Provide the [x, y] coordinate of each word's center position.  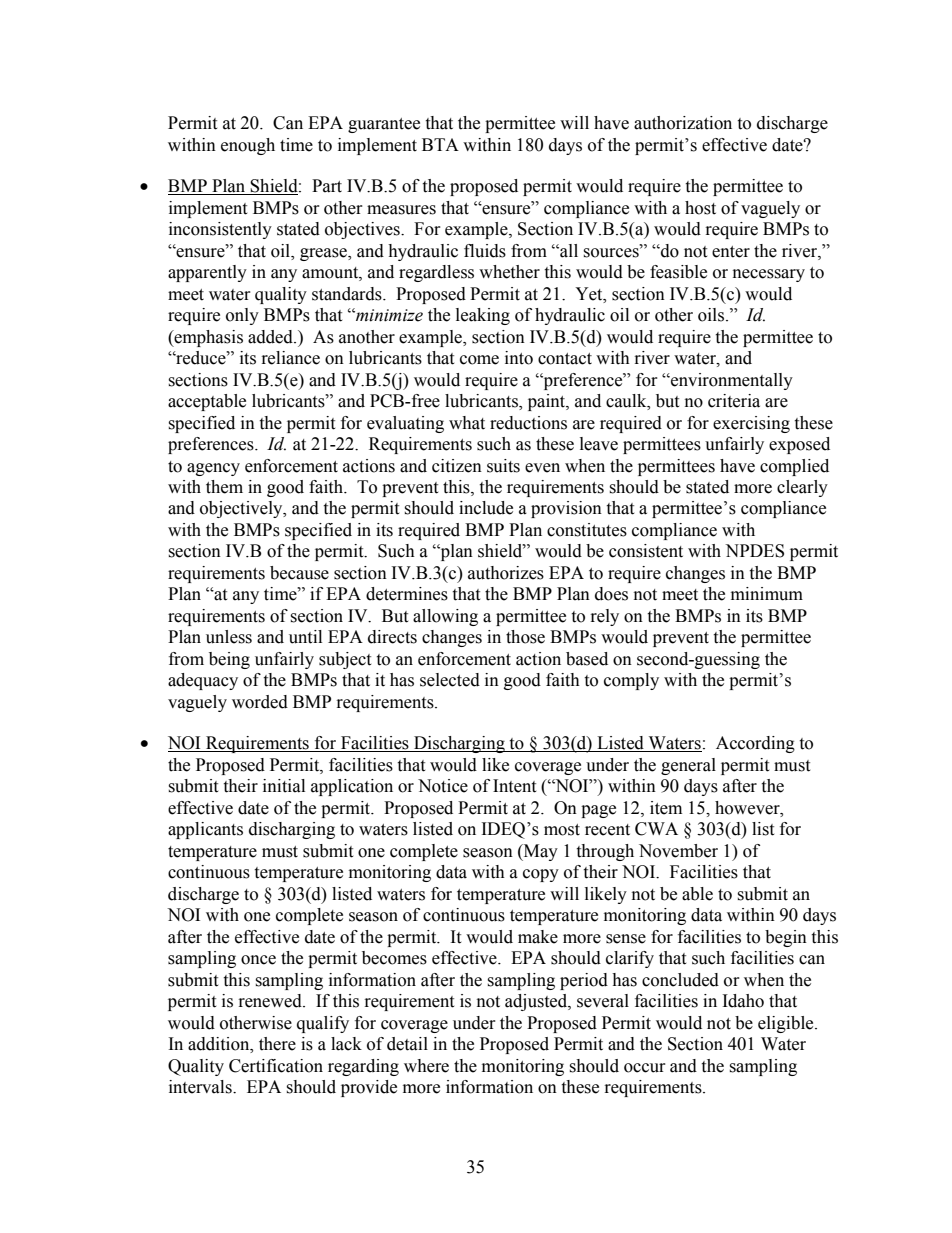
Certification [276, 1066]
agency [213, 469]
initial [284, 786]
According [755, 744]
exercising [751, 424]
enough [248, 146]
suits [503, 466]
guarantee [384, 125]
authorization [683, 123]
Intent [514, 786]
